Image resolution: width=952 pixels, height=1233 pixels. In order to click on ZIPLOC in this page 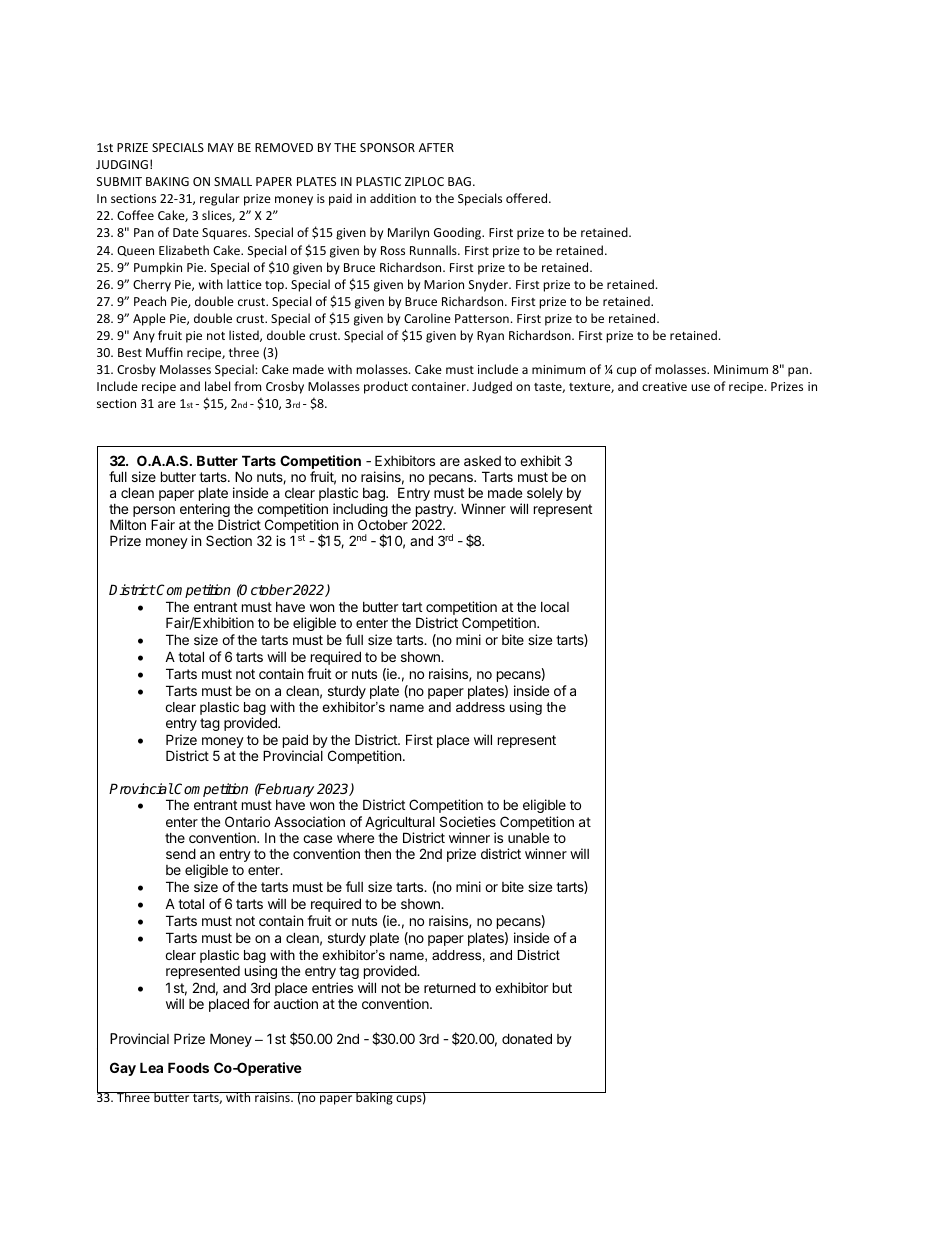, I will do `click(424, 181)`.
